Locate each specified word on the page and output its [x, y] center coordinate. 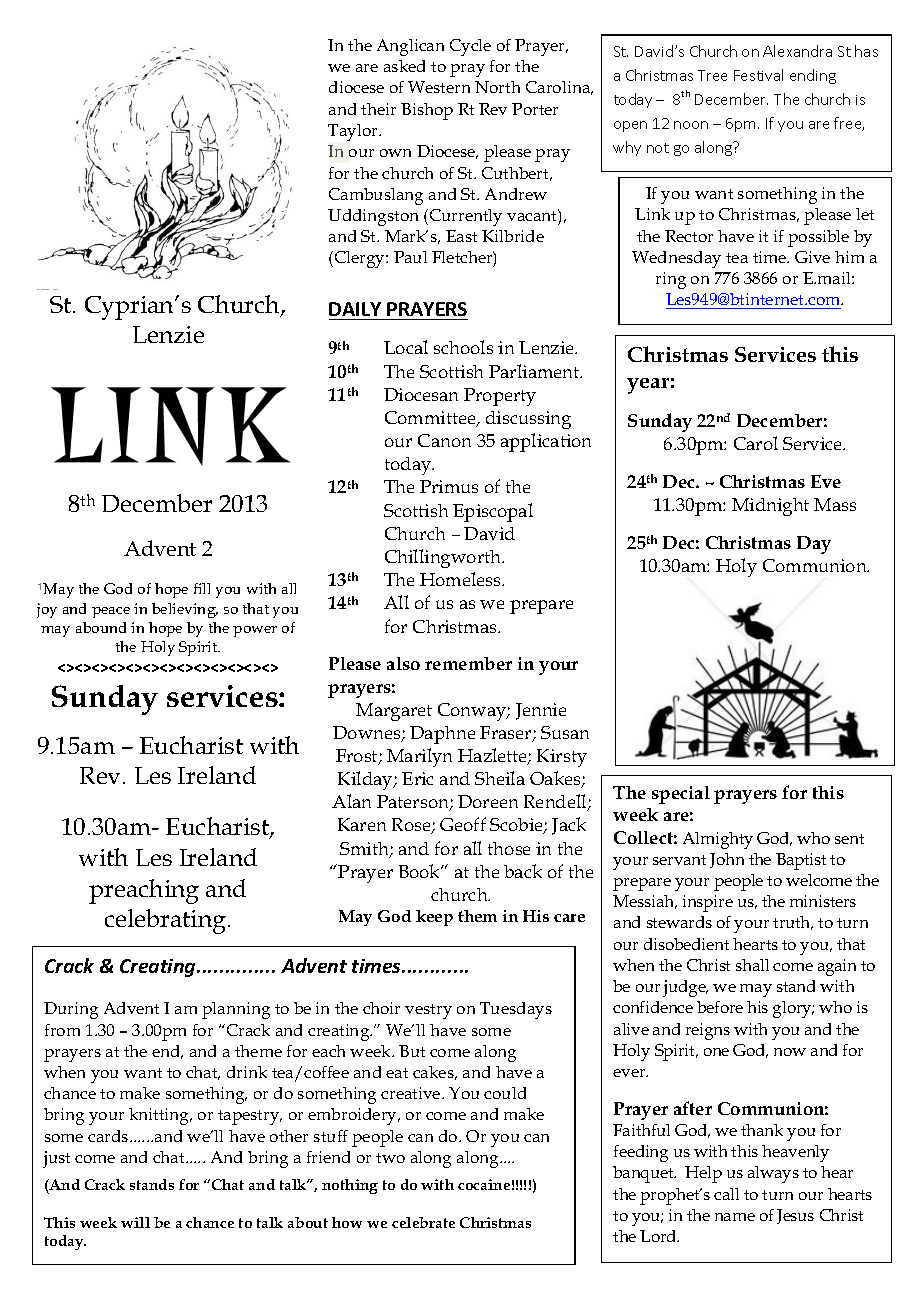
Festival [758, 75]
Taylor [354, 132]
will [135, 1222]
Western [439, 87]
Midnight [770, 507]
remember [468, 663]
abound [101, 627]
